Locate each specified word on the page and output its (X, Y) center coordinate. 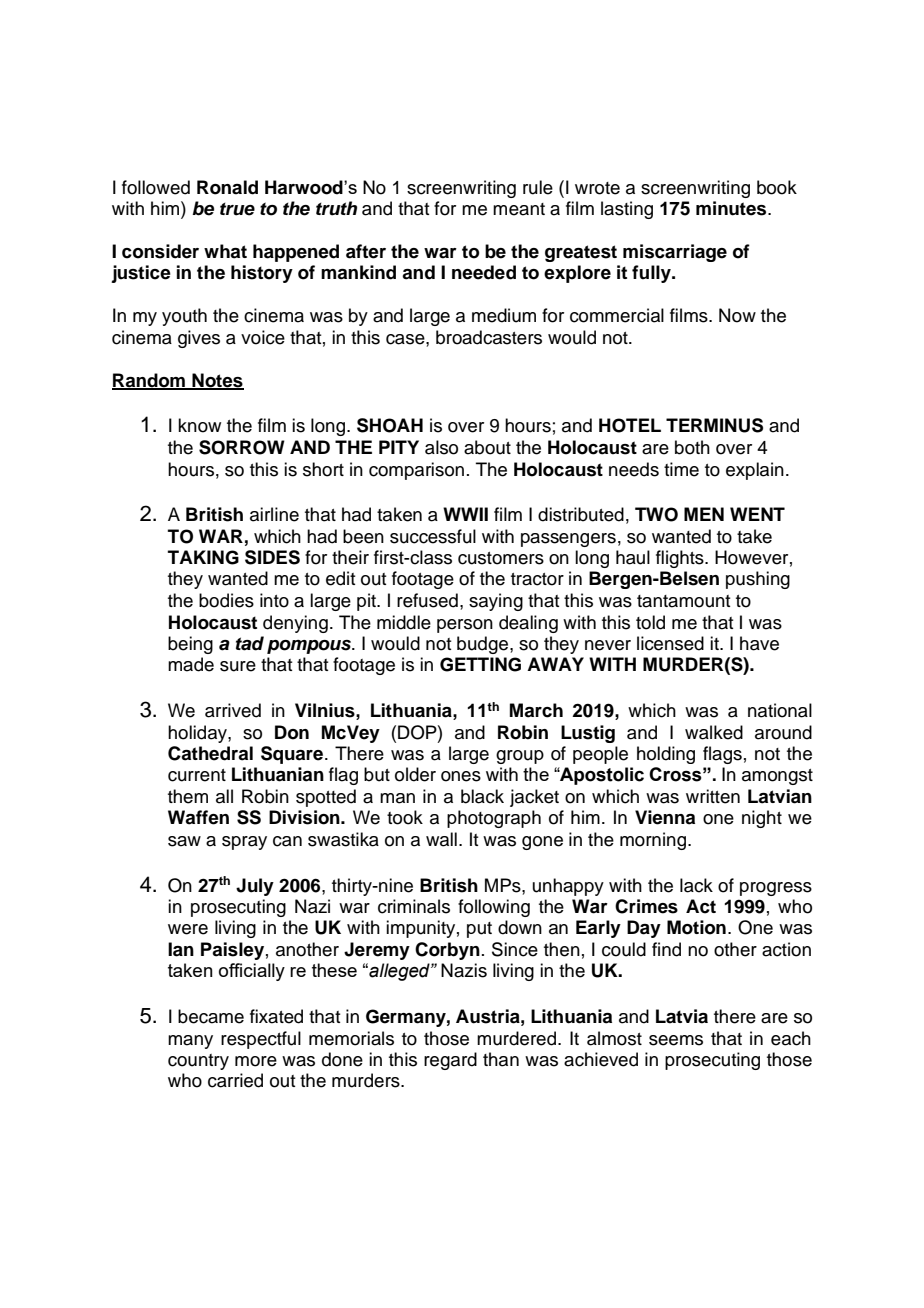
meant (519, 209)
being (190, 645)
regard (450, 1061)
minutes (732, 208)
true (237, 209)
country (198, 1062)
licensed (670, 643)
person (465, 626)
